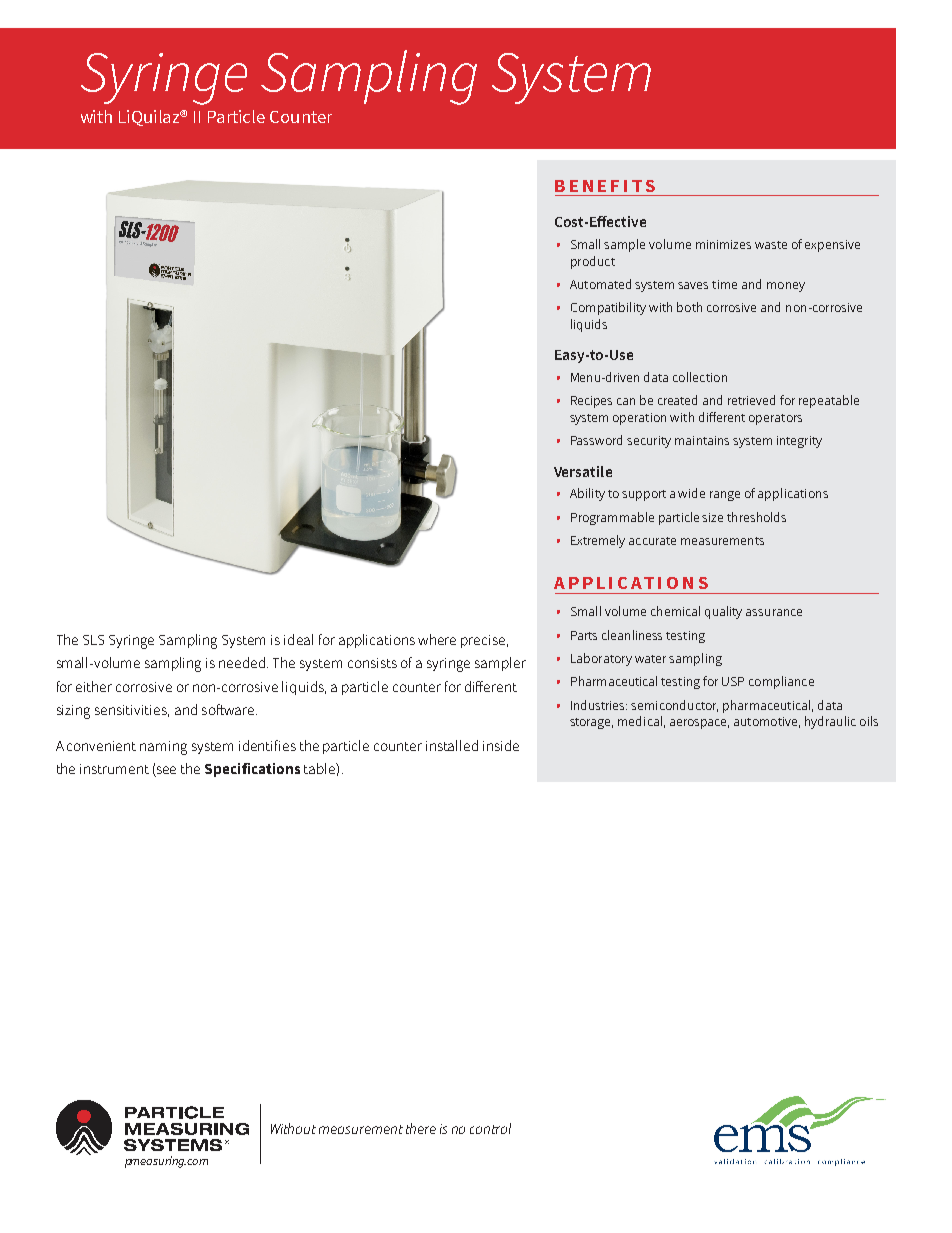 Image resolution: width=952 pixels, height=1233 pixels. Describe the element at coordinates (421, 1128) in the screenshot. I see `there` at that location.
